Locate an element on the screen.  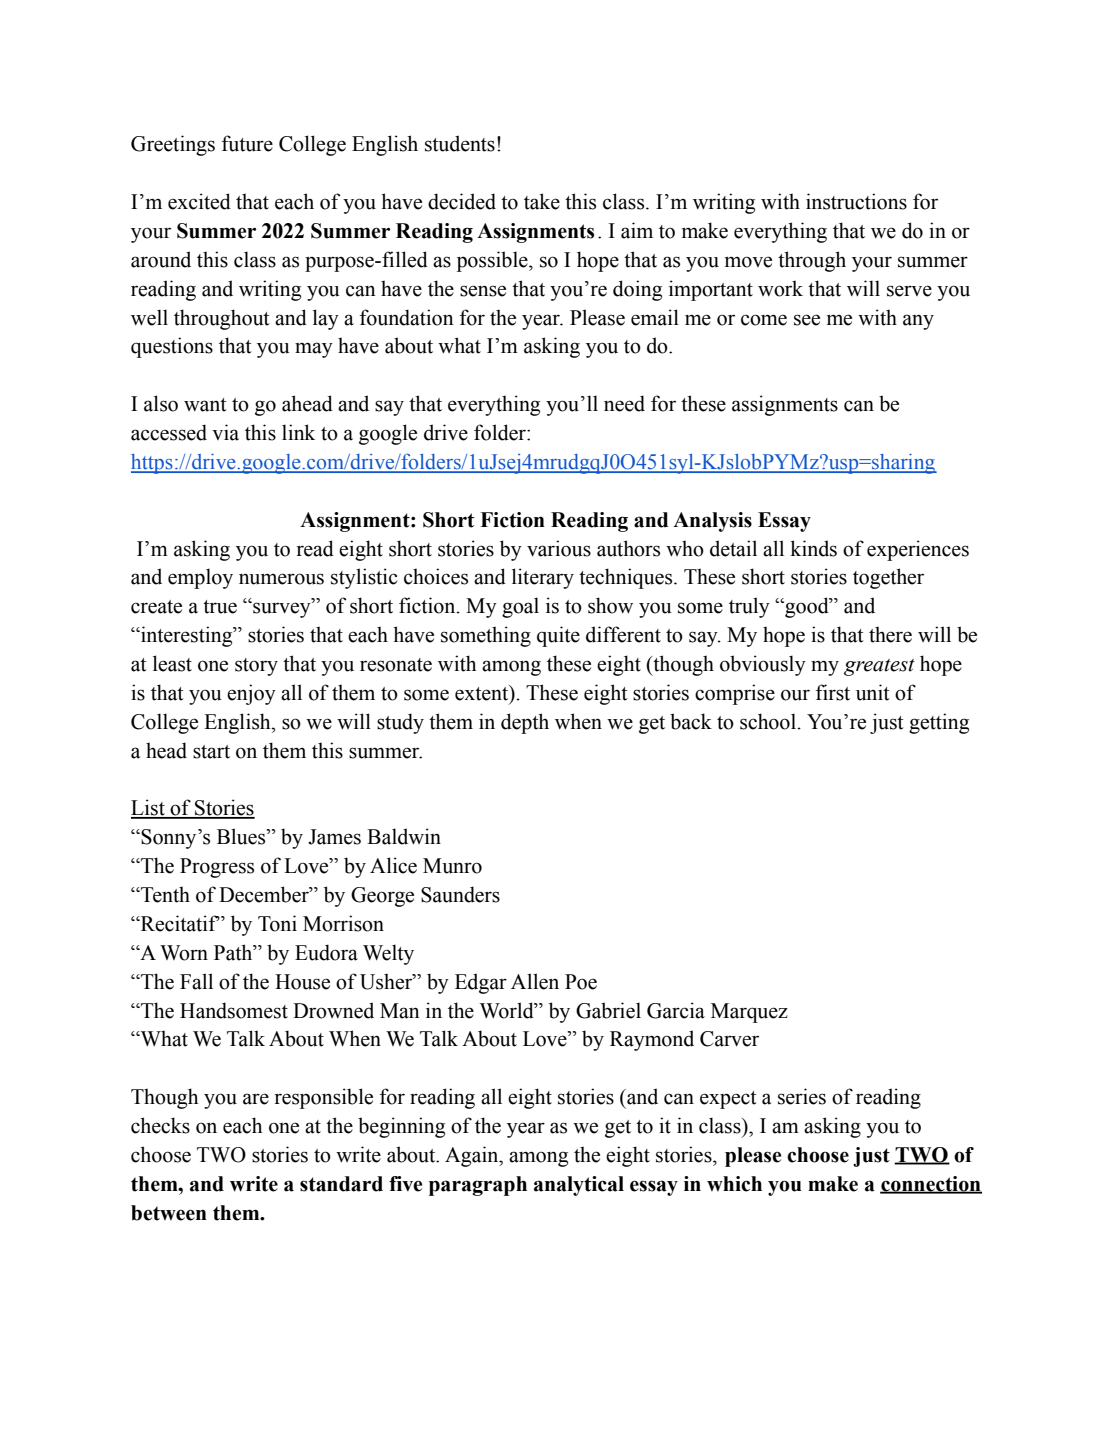
between is located at coordinates (169, 1213).
